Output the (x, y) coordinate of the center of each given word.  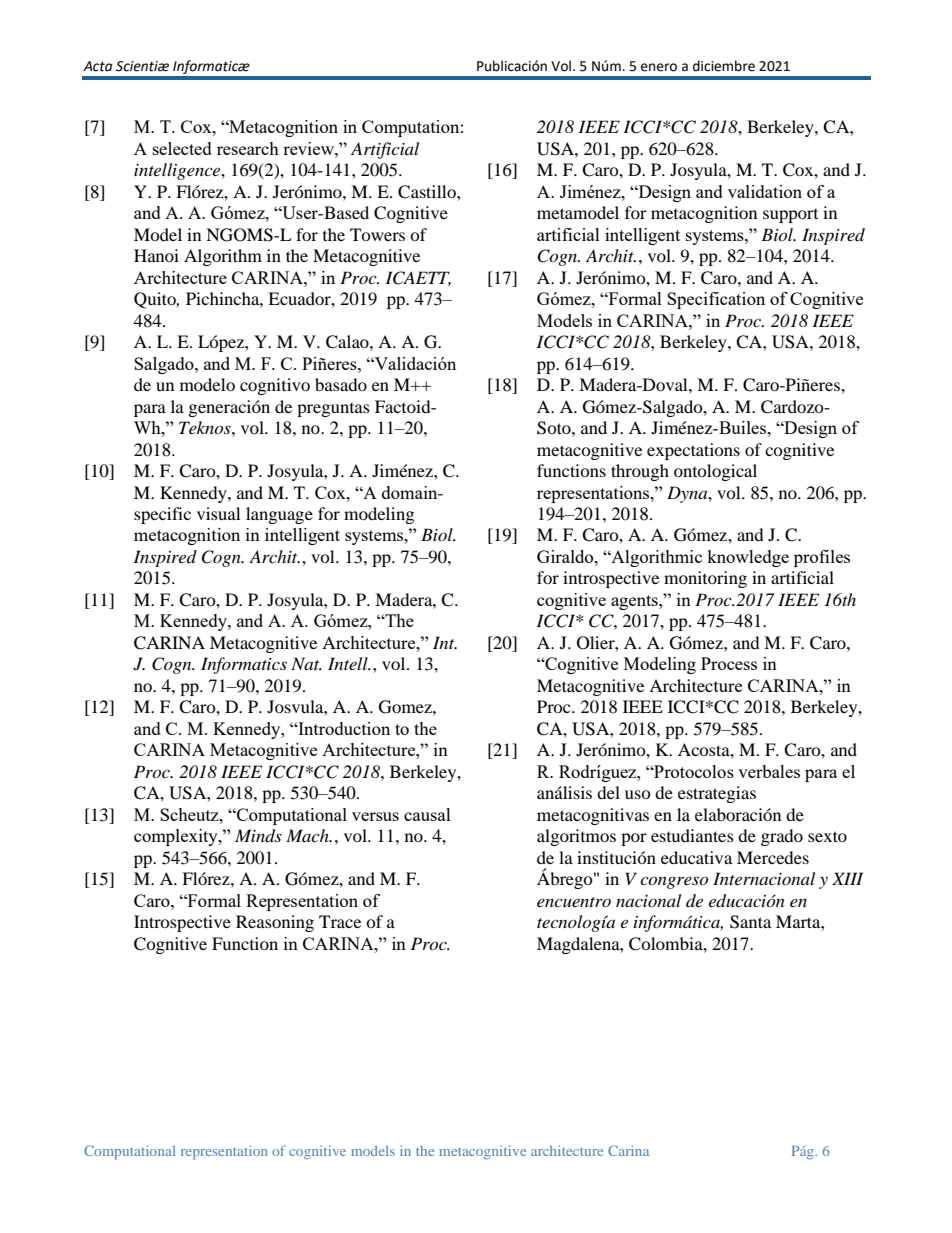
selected (182, 148)
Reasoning (275, 923)
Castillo (428, 192)
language (279, 515)
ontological (715, 472)
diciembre (724, 66)
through (640, 472)
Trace (340, 921)
